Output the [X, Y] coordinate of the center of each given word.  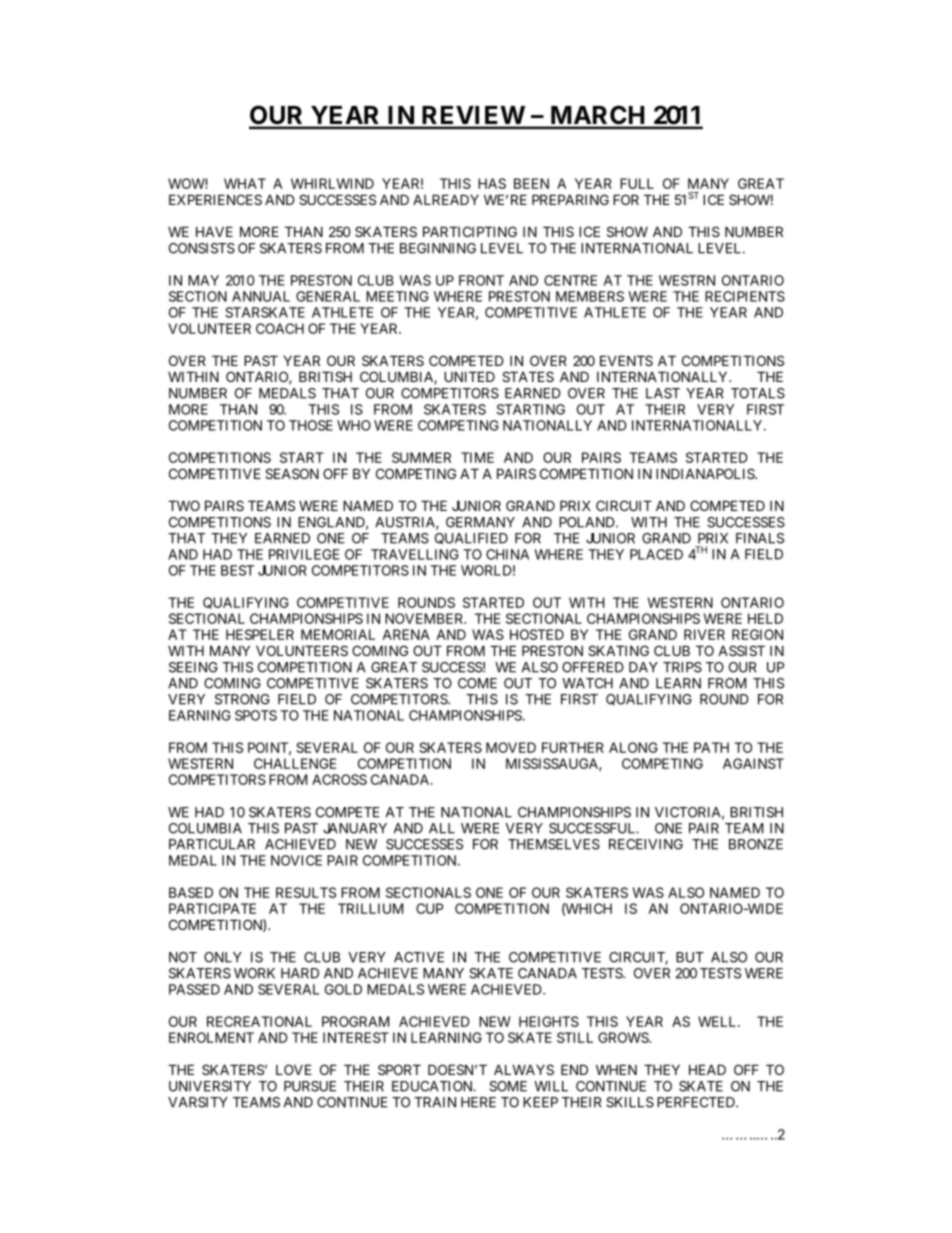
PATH [711, 747]
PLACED [656, 554]
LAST [663, 393]
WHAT [245, 183]
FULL [637, 183]
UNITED [469, 376]
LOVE [294, 1069]
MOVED [511, 747]
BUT [690, 957]
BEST [237, 570]
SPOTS [256, 715]
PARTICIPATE [212, 908]
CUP [429, 908]
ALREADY [446, 199]
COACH [280, 328]
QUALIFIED [471, 539]
